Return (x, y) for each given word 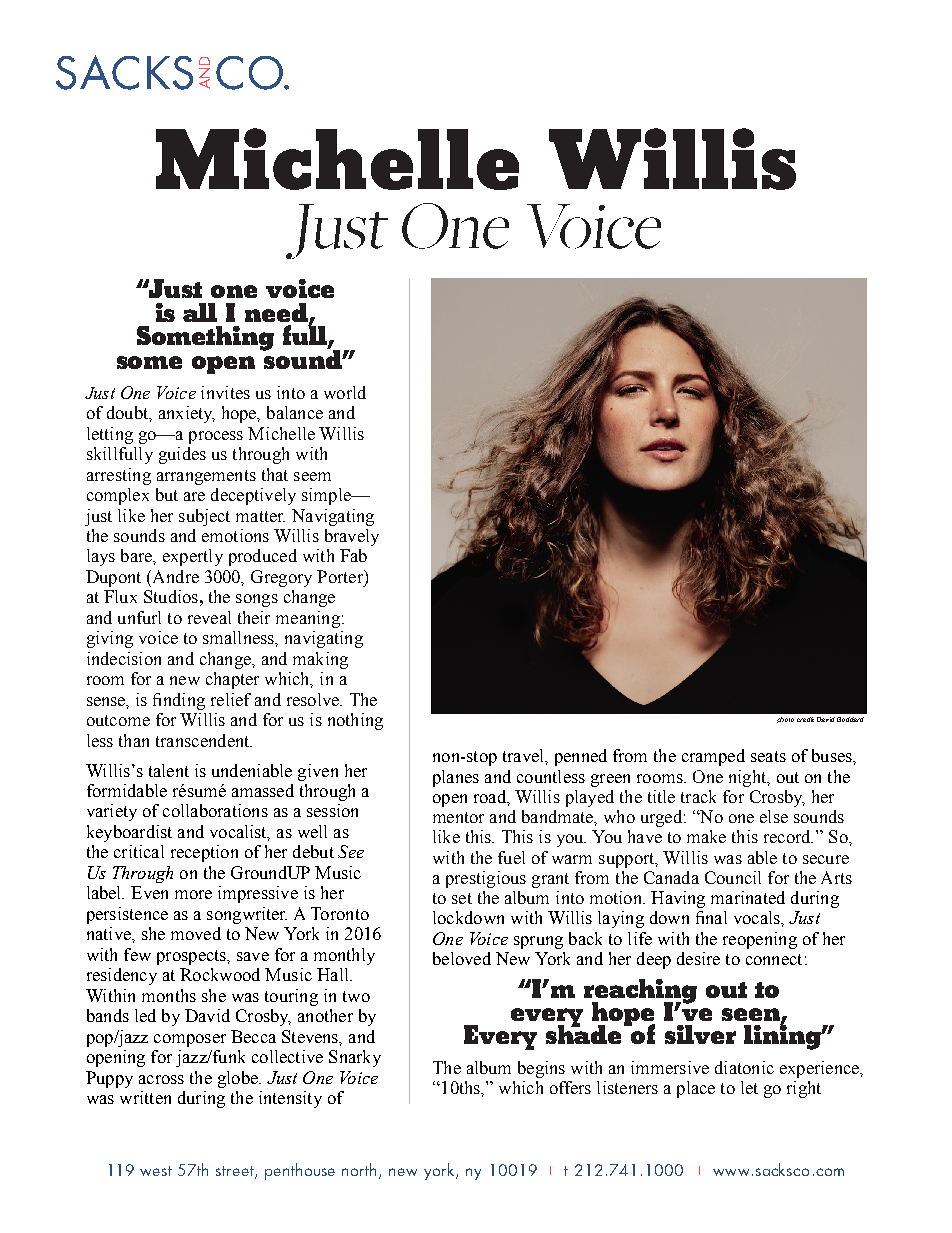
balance (295, 412)
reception (204, 853)
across (161, 1079)
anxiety (187, 414)
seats (768, 756)
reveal (209, 617)
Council (733, 877)
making (320, 660)
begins (541, 1069)
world (345, 392)
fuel (511, 857)
